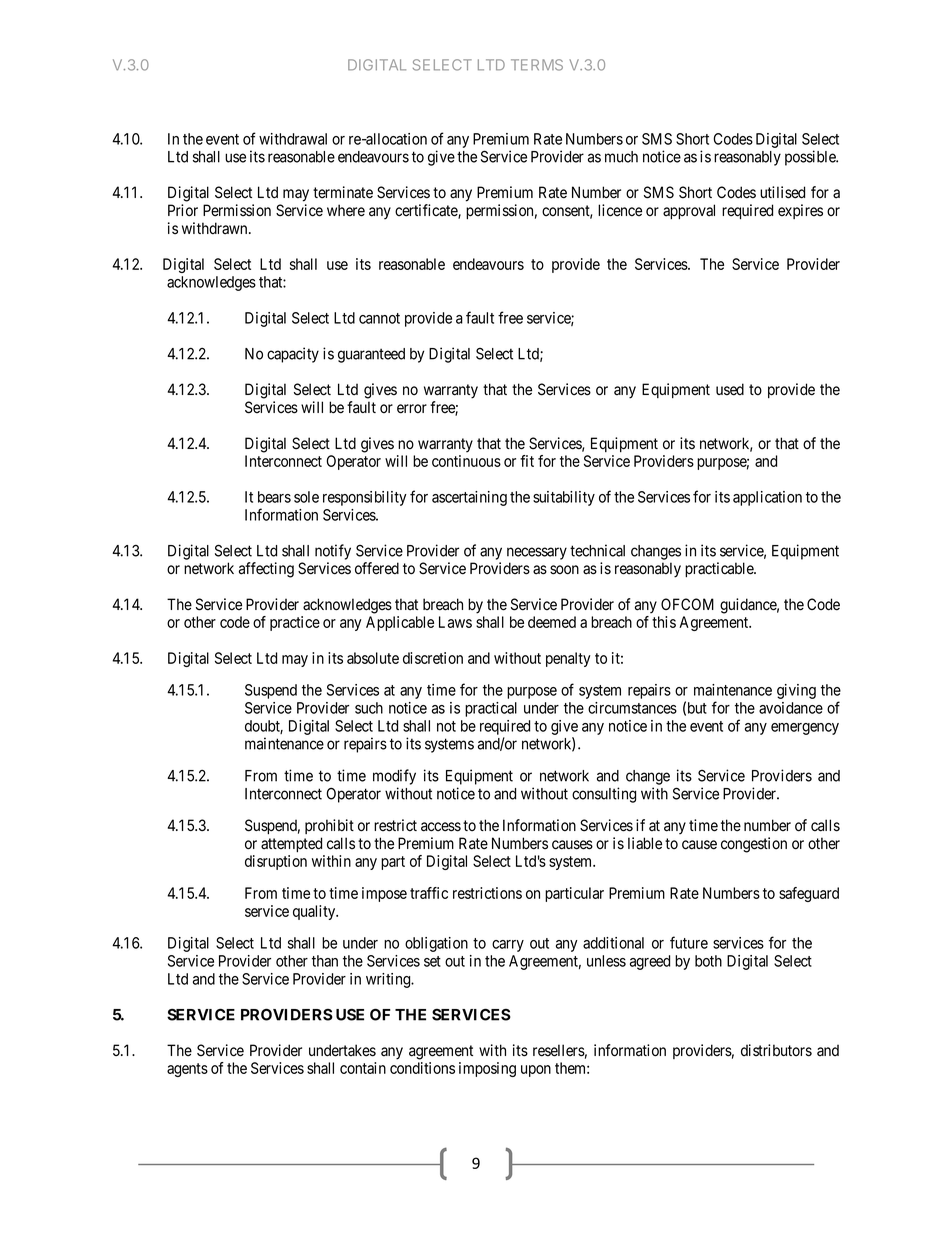  Describe the element at coordinates (782, 192) in the document. I see `utilised` at that location.
